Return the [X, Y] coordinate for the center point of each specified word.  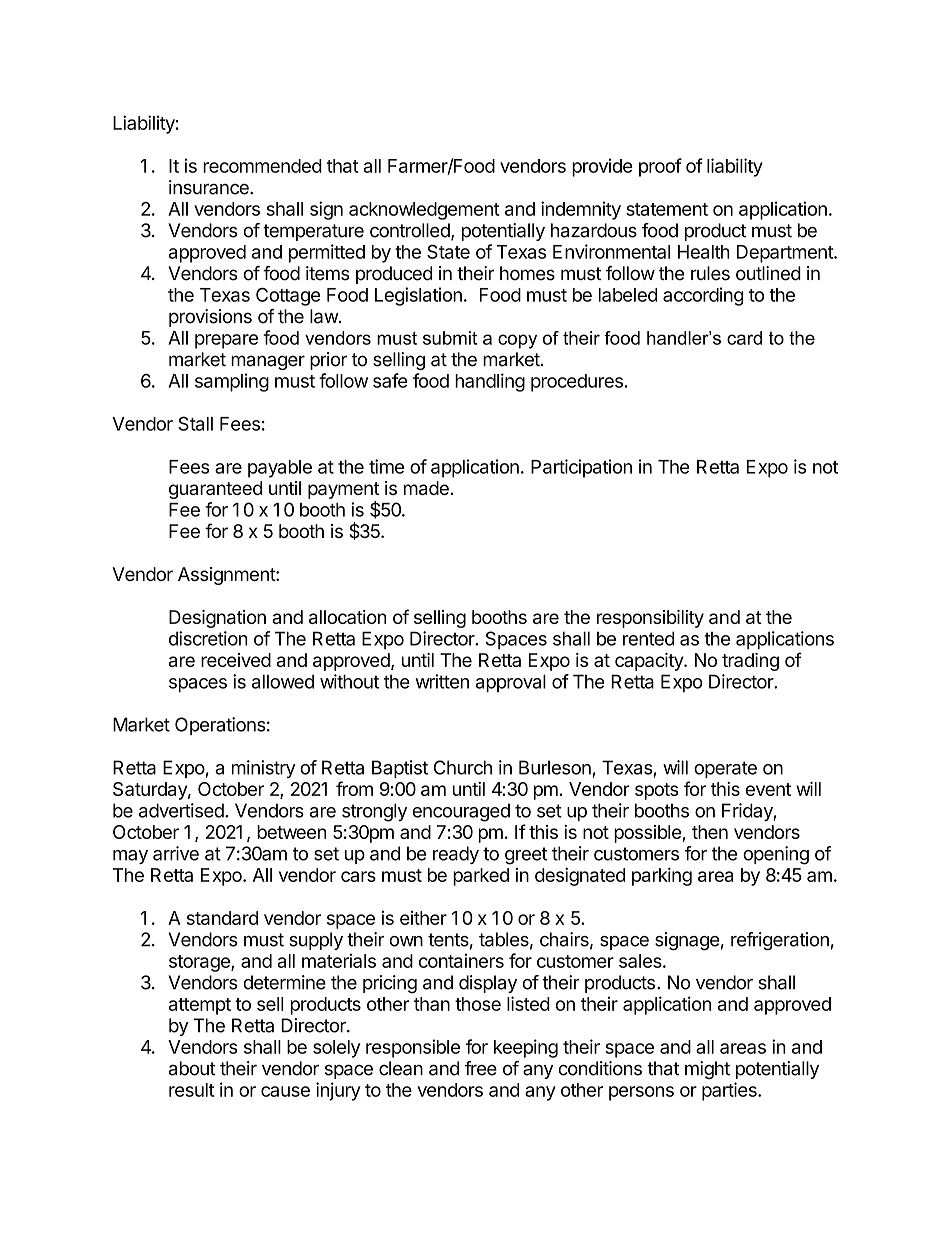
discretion [208, 638]
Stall [195, 423]
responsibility [650, 619]
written [442, 681]
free [481, 1068]
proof [660, 167]
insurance [210, 187]
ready [456, 855]
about [192, 1068]
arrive [176, 853]
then [710, 832]
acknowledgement [424, 211]
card [744, 338]
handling [490, 382]
